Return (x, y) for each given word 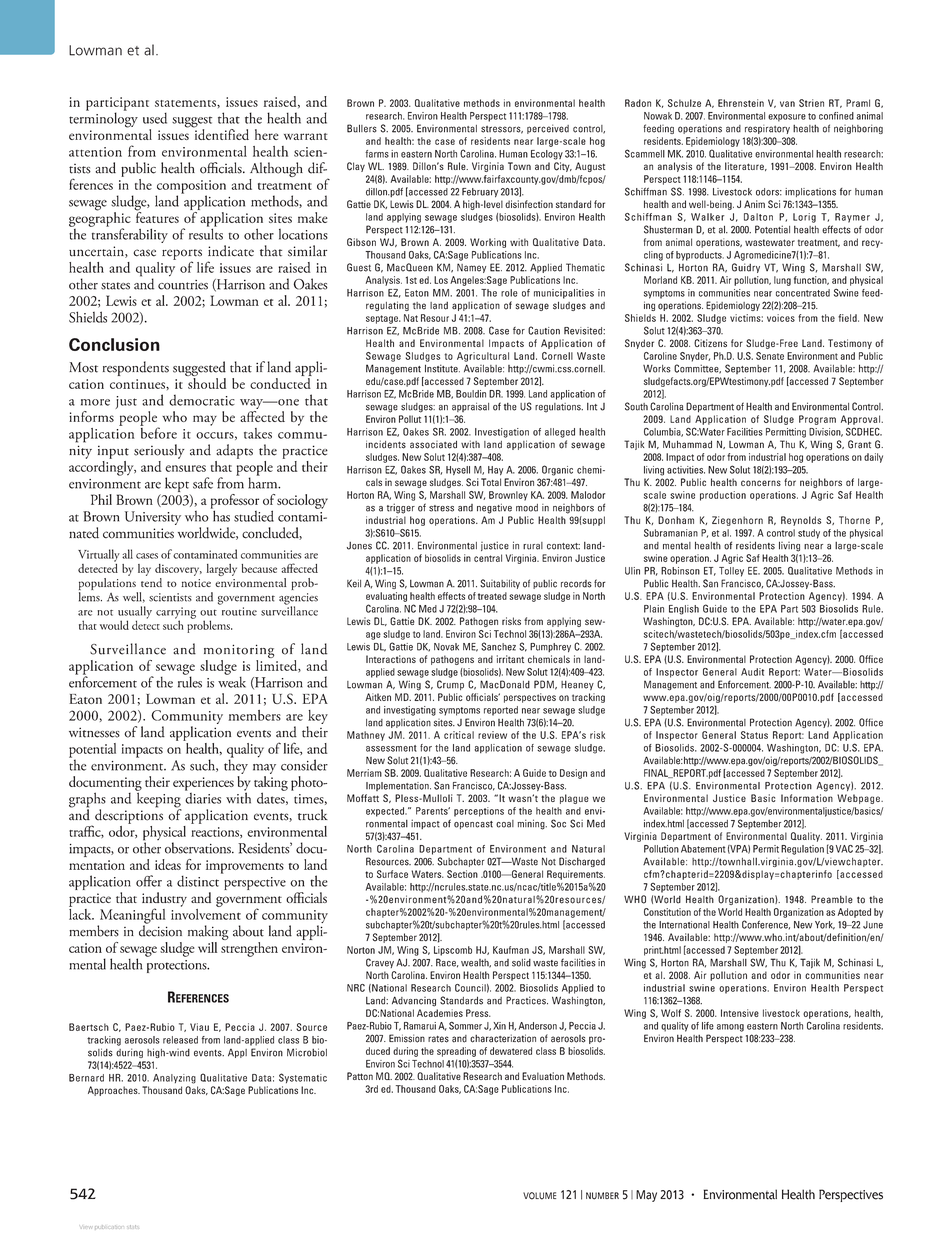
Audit (752, 672)
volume (539, 1196)
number (602, 1196)
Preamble (832, 899)
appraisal (470, 407)
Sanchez (498, 646)
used (155, 118)
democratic (202, 400)
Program (817, 420)
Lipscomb (453, 951)
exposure (787, 118)
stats (133, 1226)
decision (160, 930)
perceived (548, 129)
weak (232, 681)
